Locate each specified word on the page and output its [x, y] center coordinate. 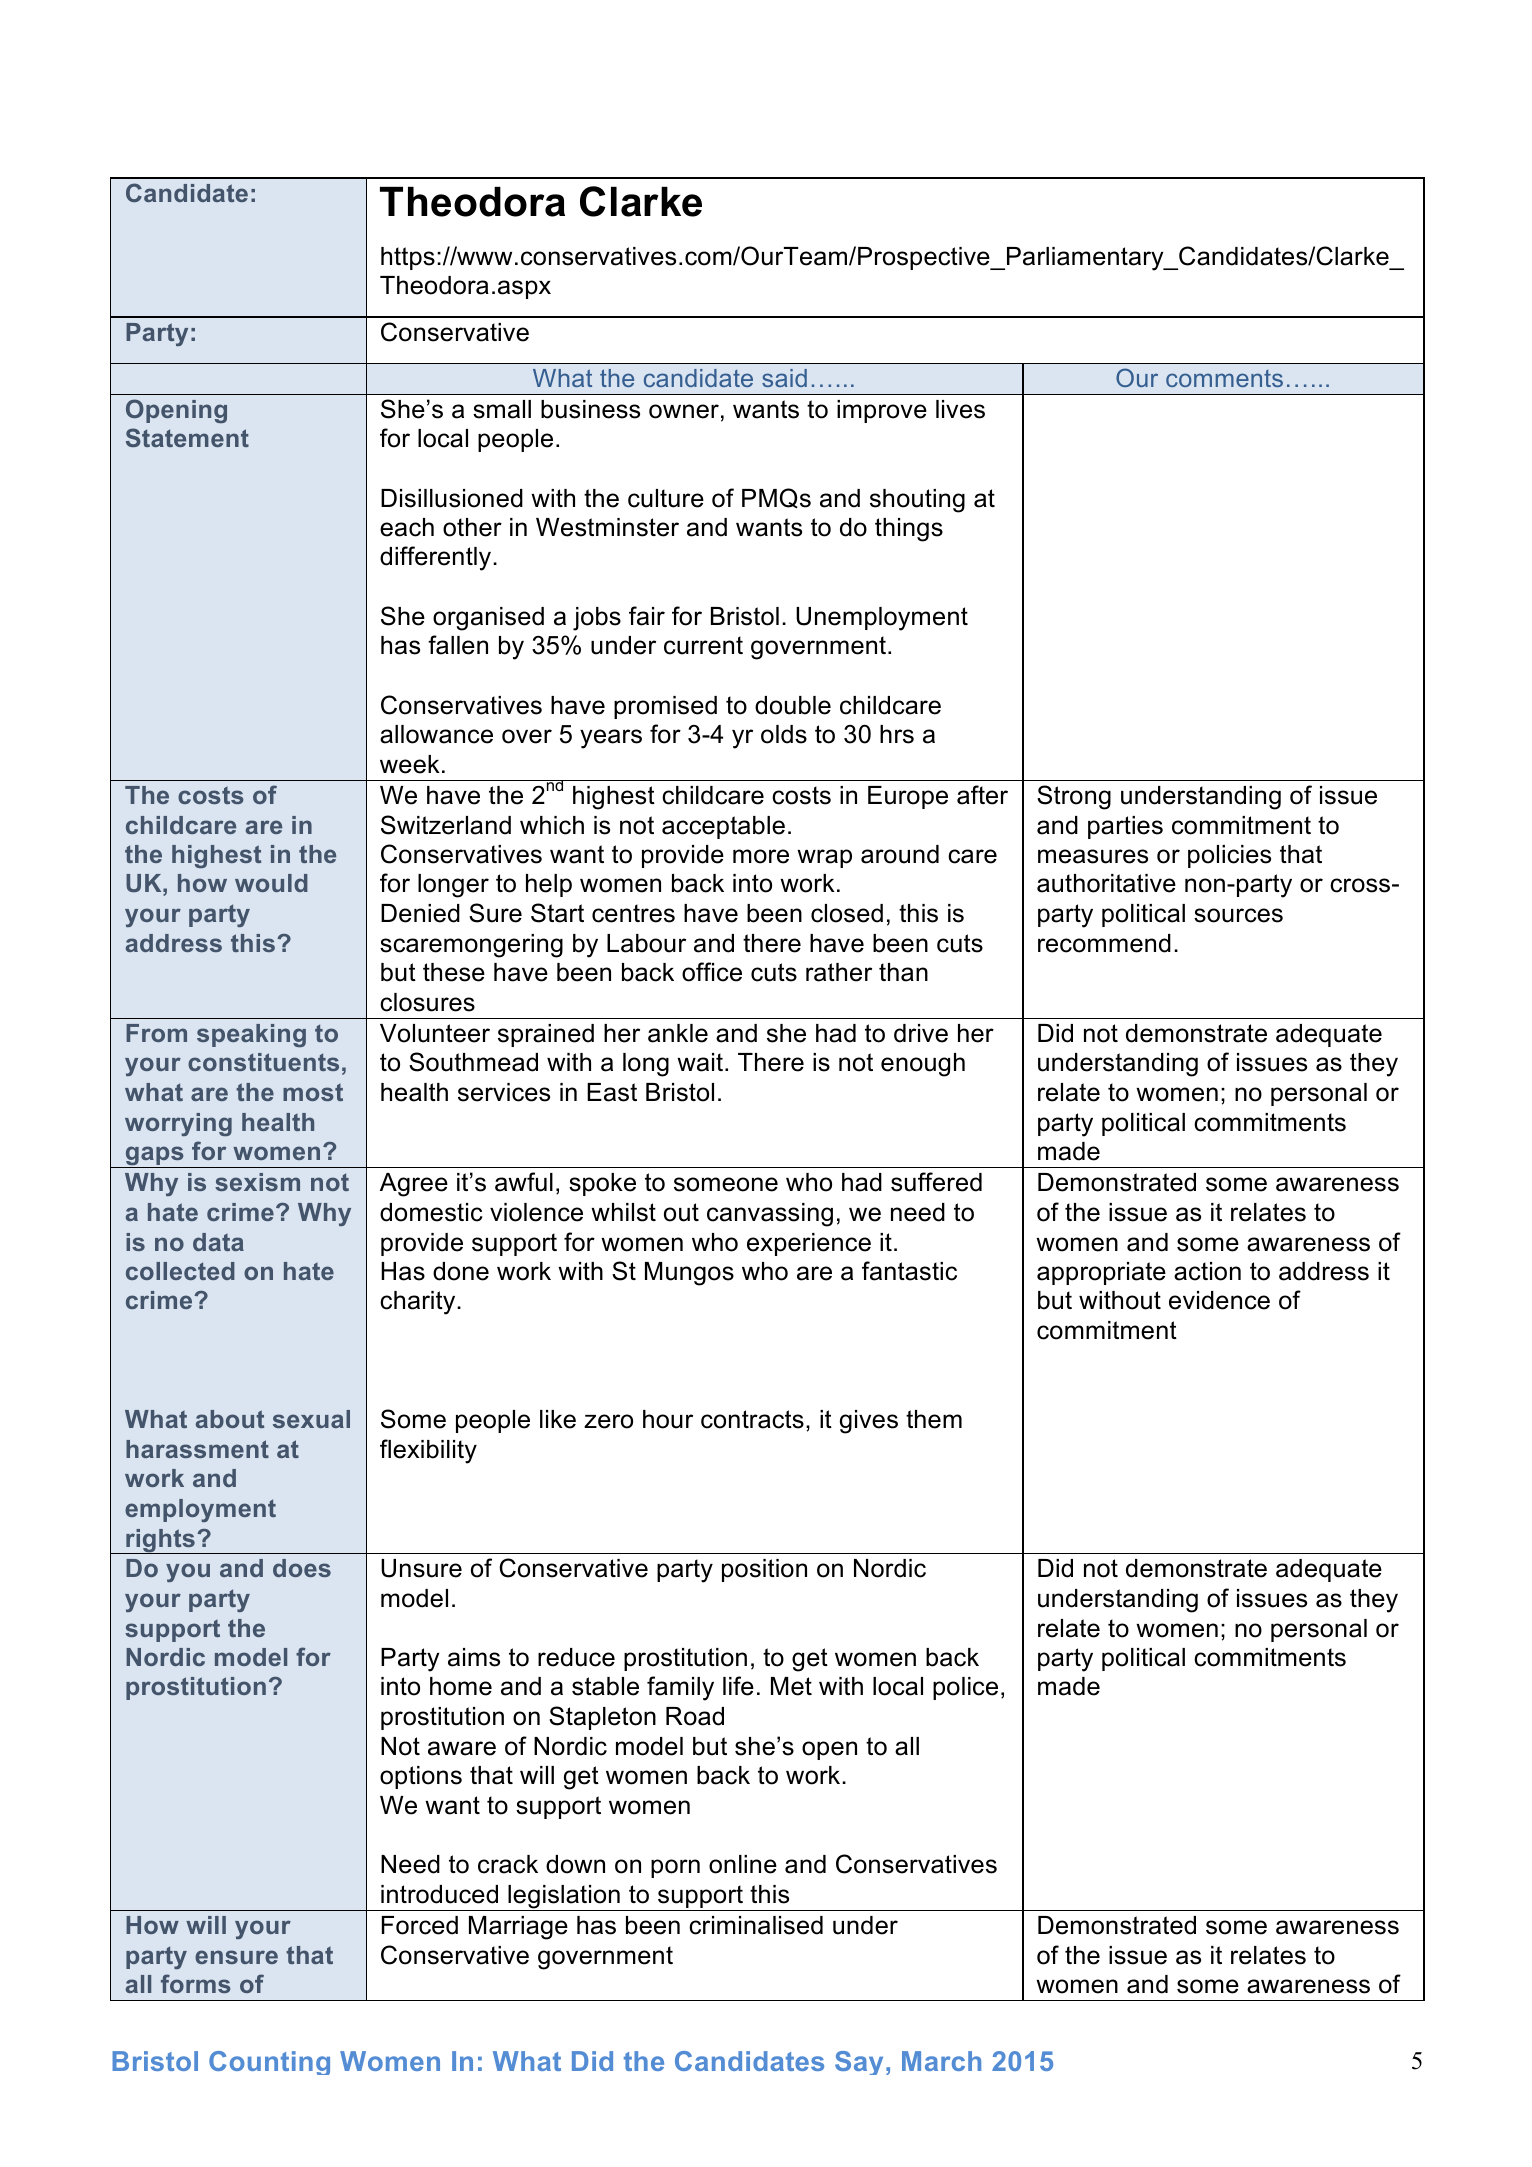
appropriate [1101, 1273]
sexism [257, 1182]
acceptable [723, 827]
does [302, 1568]
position [764, 1570]
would [271, 883]
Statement [187, 437]
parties [1125, 827]
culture [666, 498]
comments [1224, 378]
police [965, 1688]
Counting [269, 2063]
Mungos [689, 1274]
